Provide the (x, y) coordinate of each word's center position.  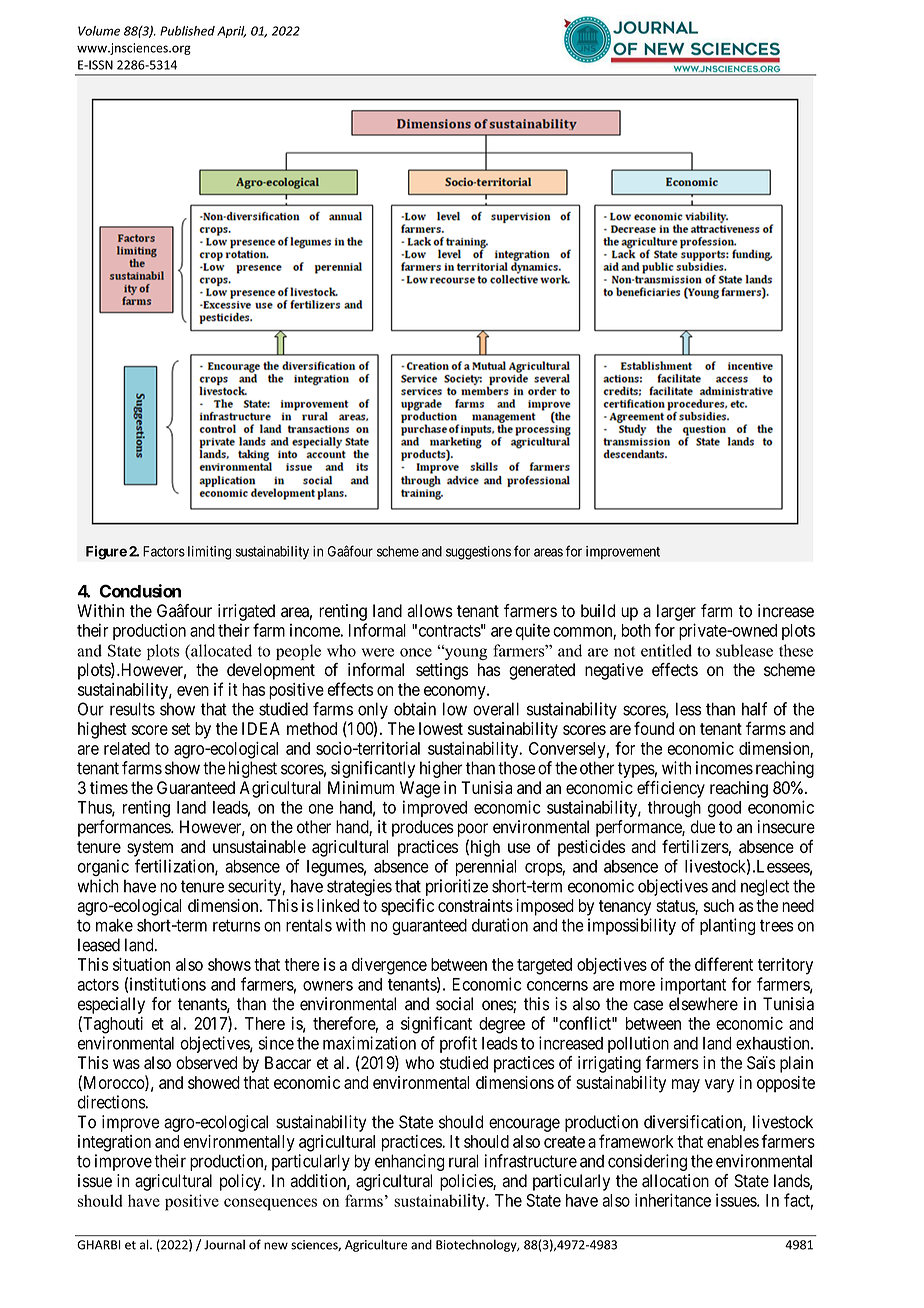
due (703, 827)
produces (423, 828)
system (150, 849)
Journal (224, 1245)
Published (187, 31)
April (231, 32)
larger (676, 612)
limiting (209, 553)
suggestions (478, 553)
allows (430, 611)
